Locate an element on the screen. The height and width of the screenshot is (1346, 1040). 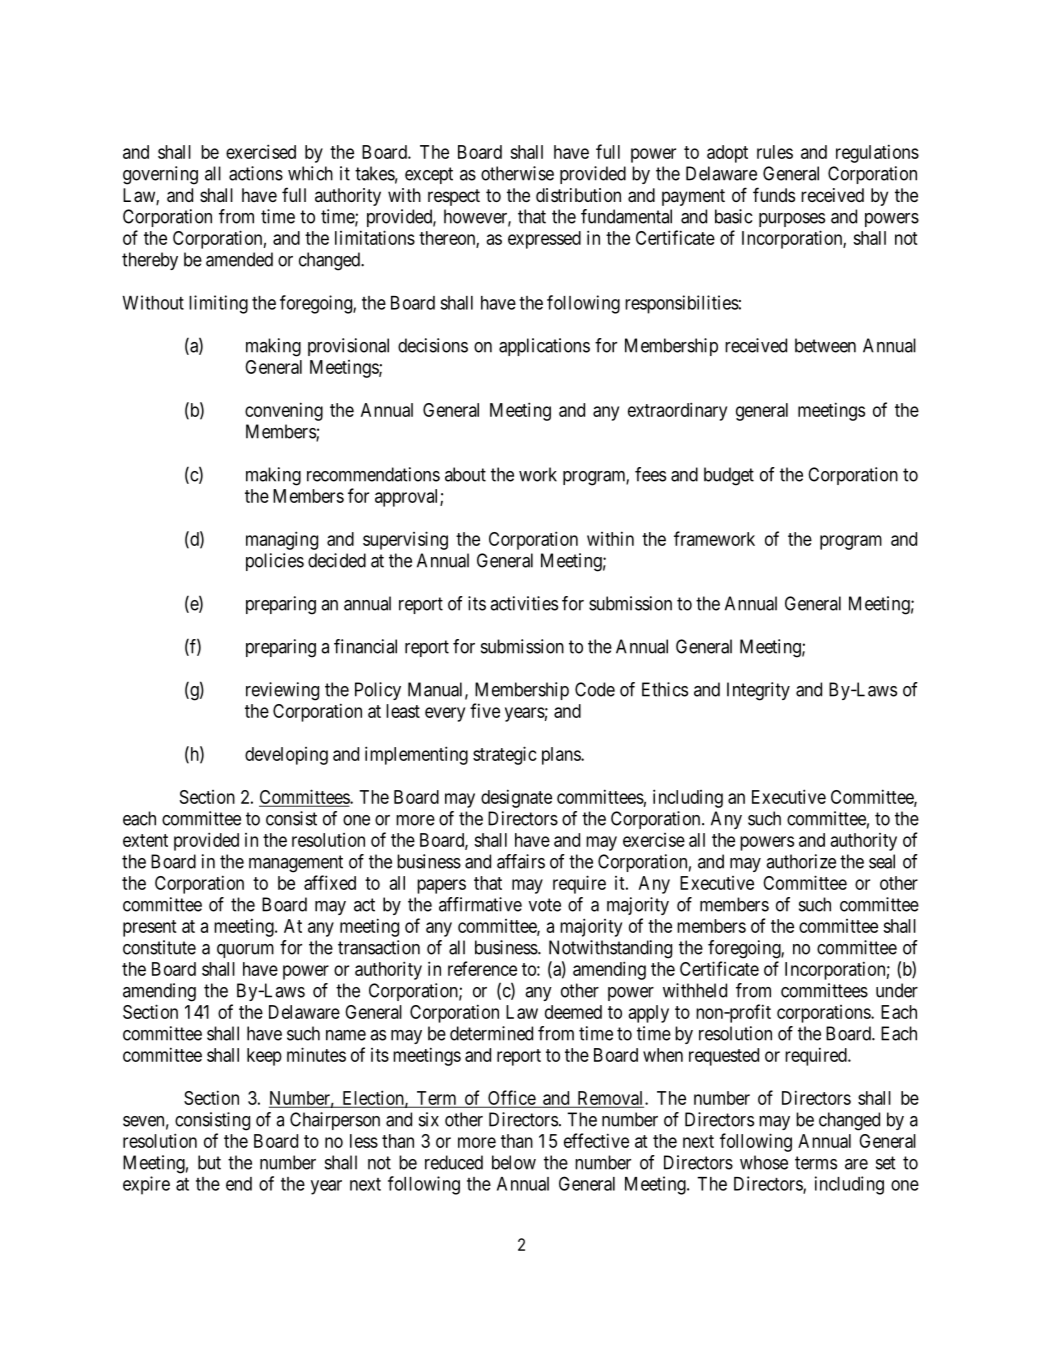
distribution is located at coordinates (578, 195).
